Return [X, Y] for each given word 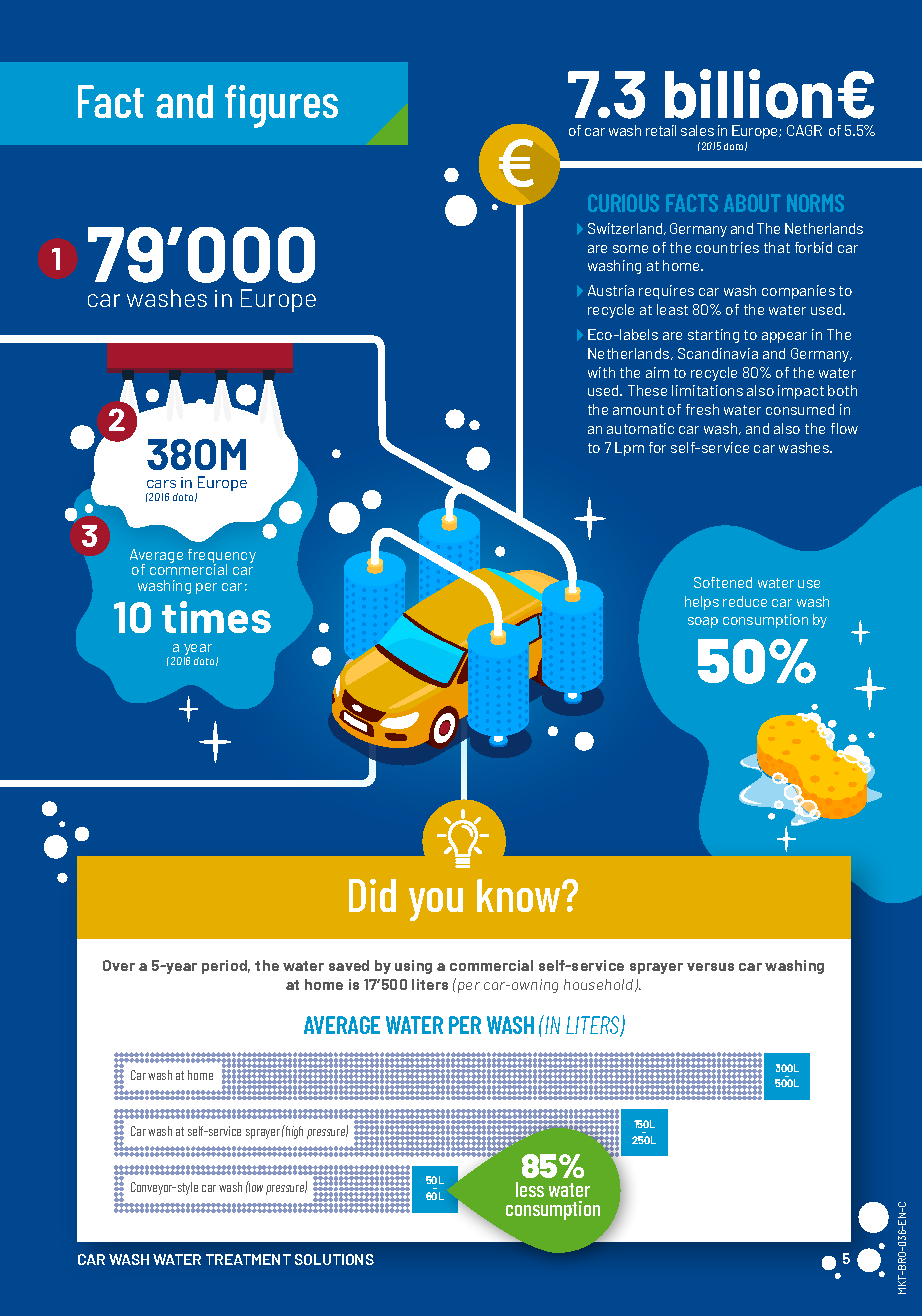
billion [748, 94]
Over [119, 965]
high [293, 1132]
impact [801, 392]
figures [281, 106]
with [601, 372]
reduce [745, 601]
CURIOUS [623, 203]
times [216, 617]
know [520, 895]
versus [710, 967]
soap [703, 622]
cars [161, 484]
